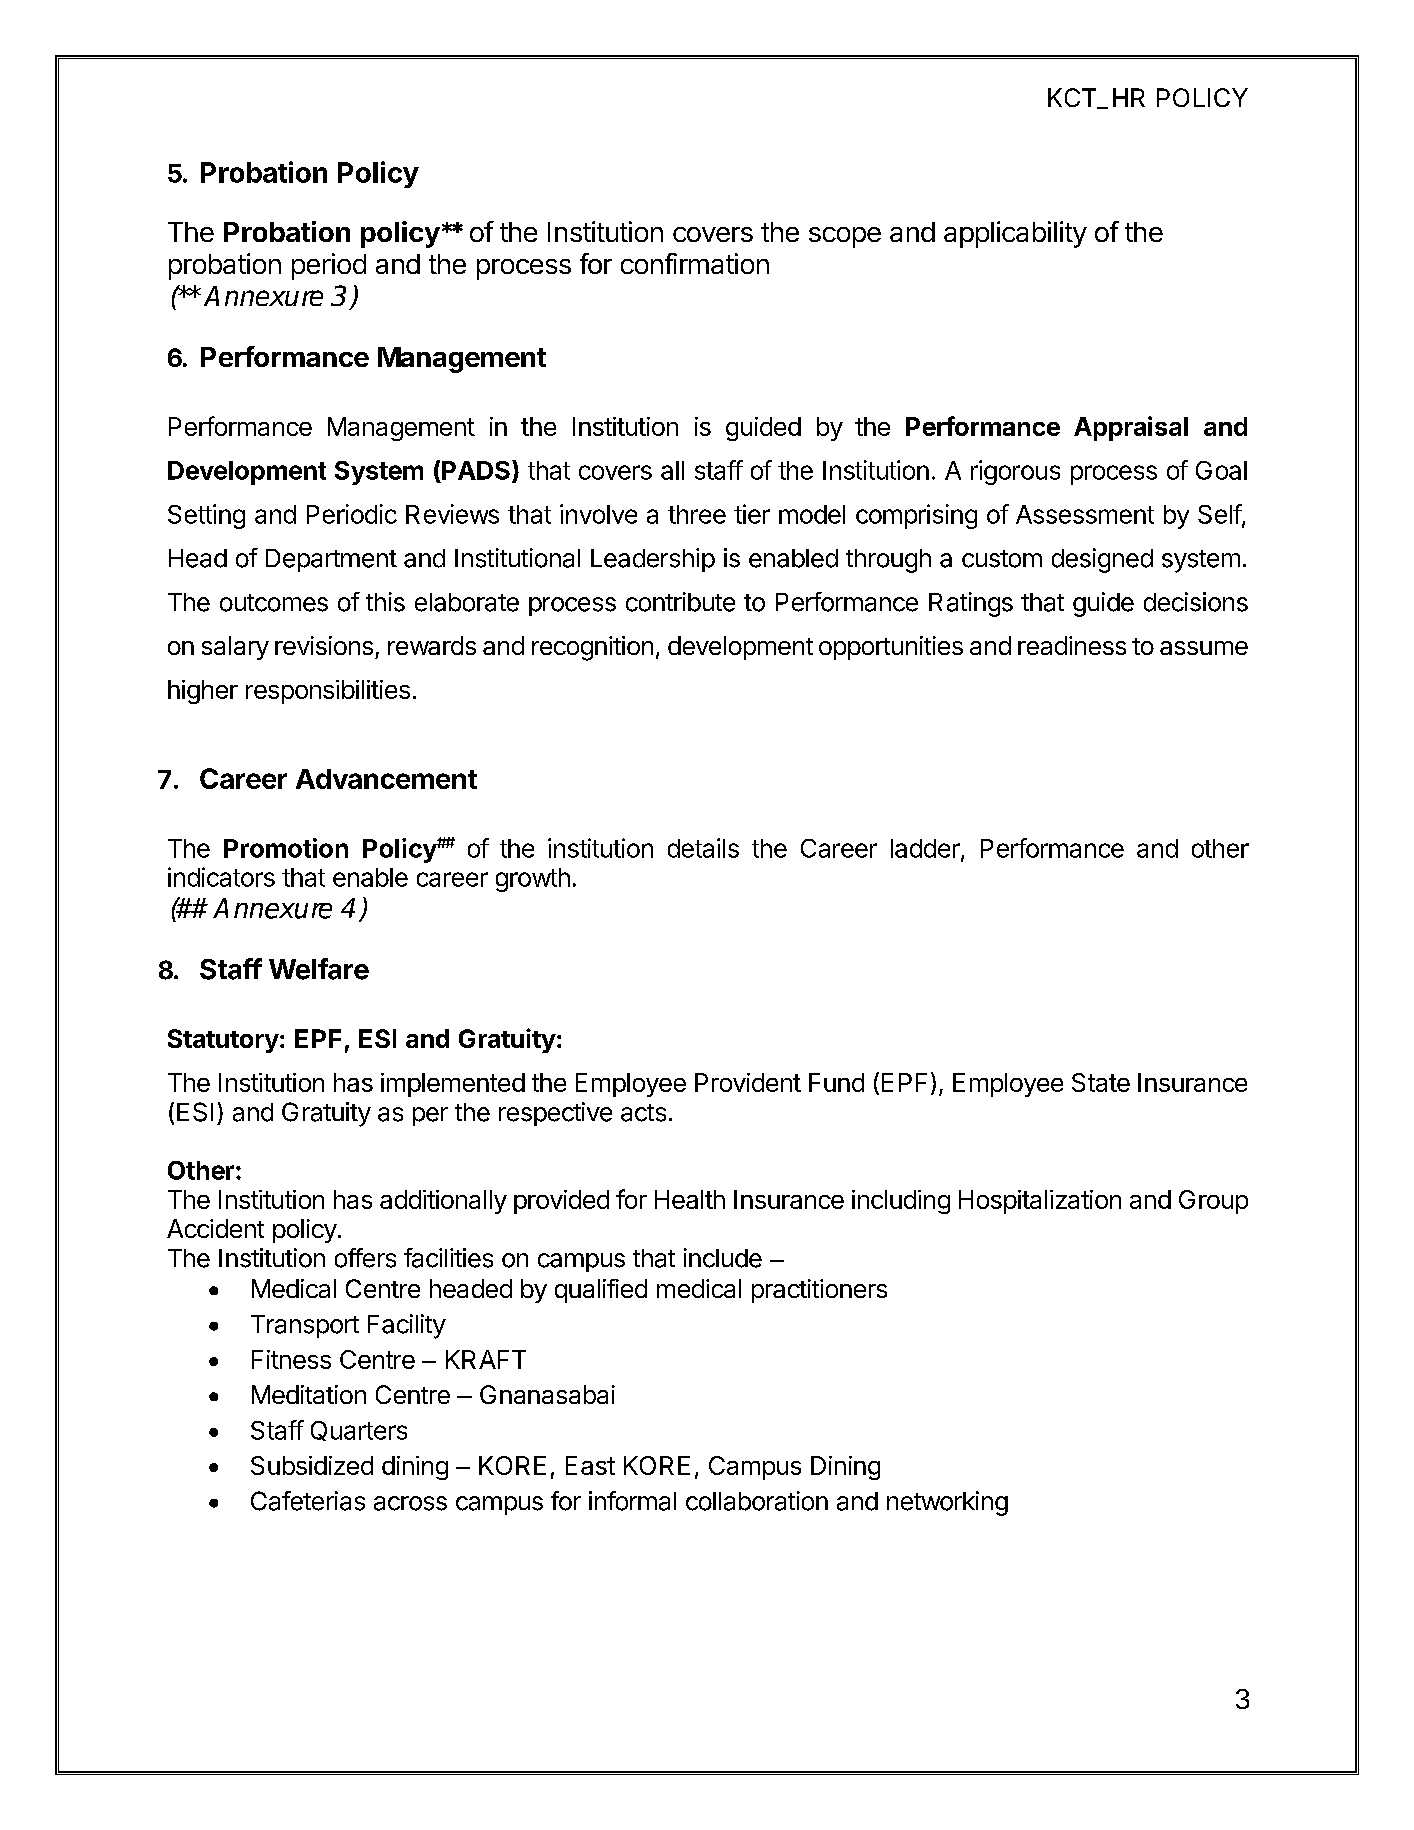 This screenshot has width=1414, height=1830. I want to click on networking, so click(947, 1503).
